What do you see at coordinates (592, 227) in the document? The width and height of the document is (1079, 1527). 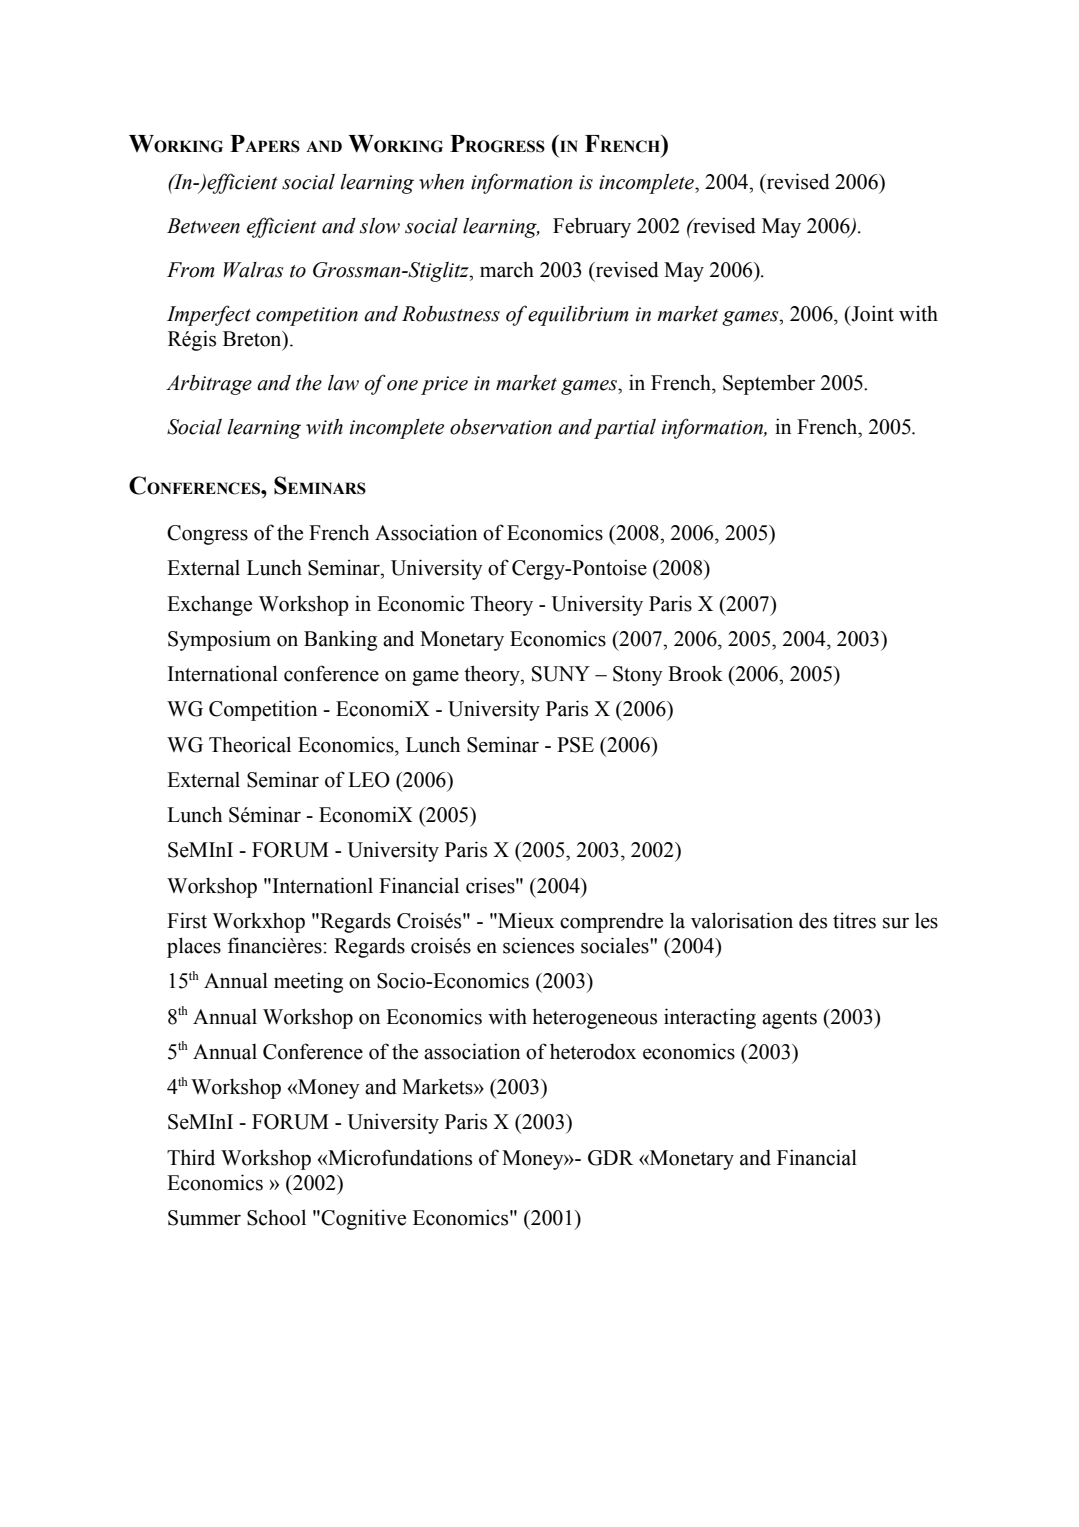 I see `February` at bounding box center [592, 227].
